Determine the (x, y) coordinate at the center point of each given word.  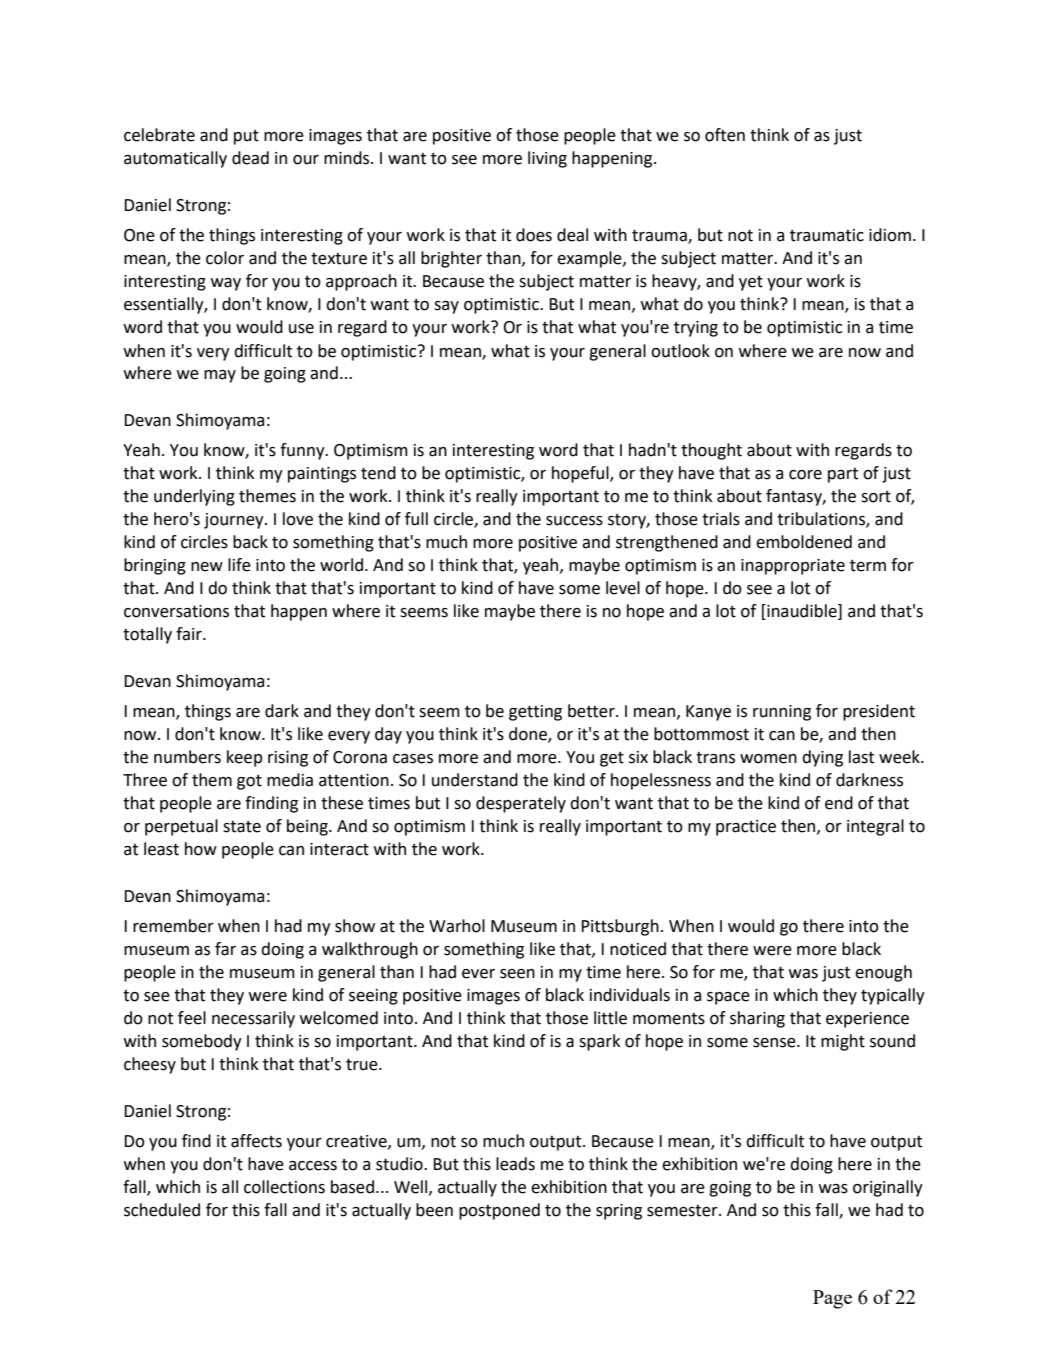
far (225, 949)
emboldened (804, 542)
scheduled (162, 1210)
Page (832, 1299)
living (547, 159)
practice (746, 828)
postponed (499, 1211)
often (725, 135)
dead (250, 158)
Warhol (457, 926)
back (250, 542)
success (574, 521)
